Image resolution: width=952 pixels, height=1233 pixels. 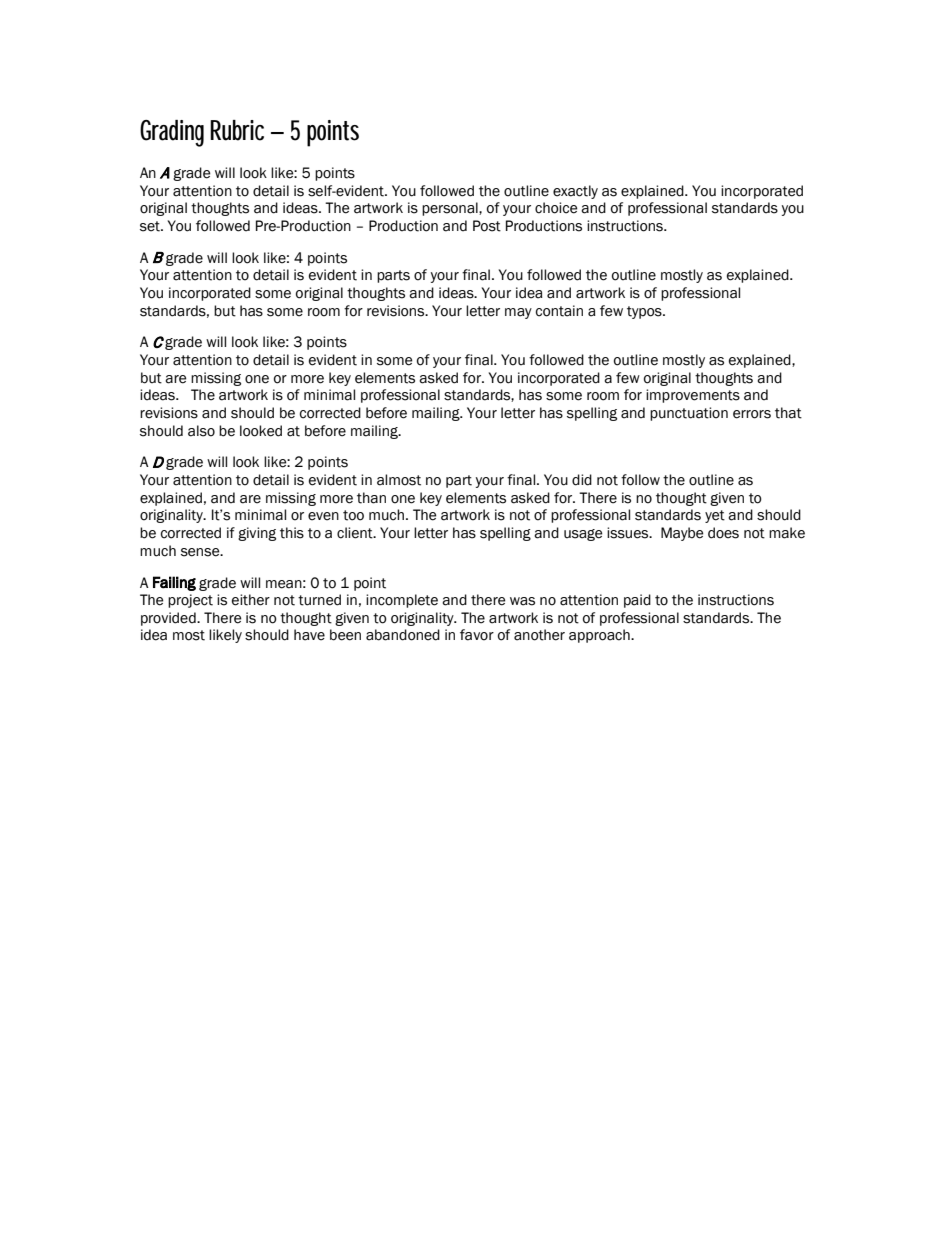 What do you see at coordinates (575, 192) in the document?
I see `exactly` at bounding box center [575, 192].
